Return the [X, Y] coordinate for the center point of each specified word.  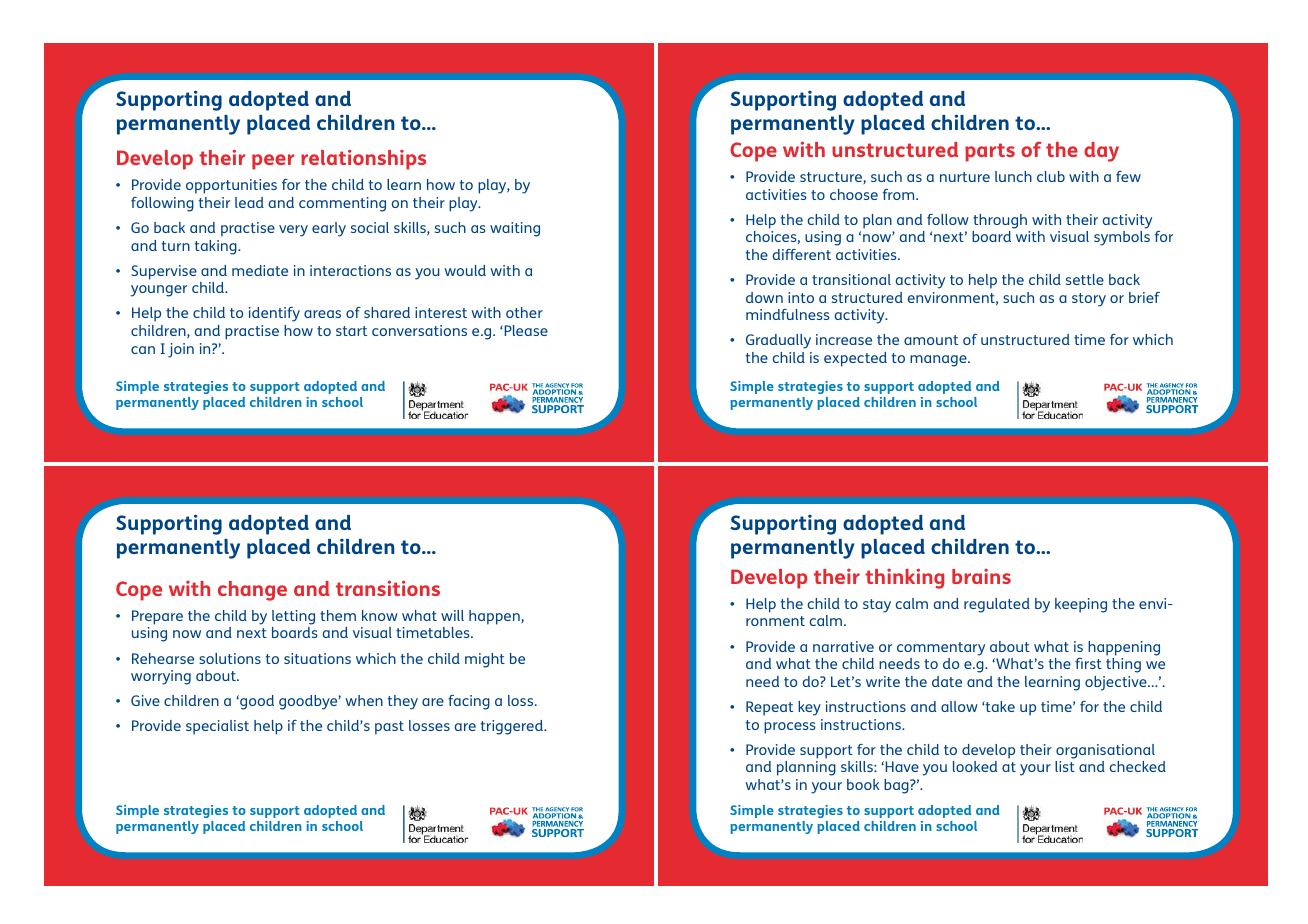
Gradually [778, 341]
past [389, 728]
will [452, 615]
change [252, 591]
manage [939, 361]
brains [981, 576]
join [181, 350]
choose [854, 194]
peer [273, 162]
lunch [1013, 176]
